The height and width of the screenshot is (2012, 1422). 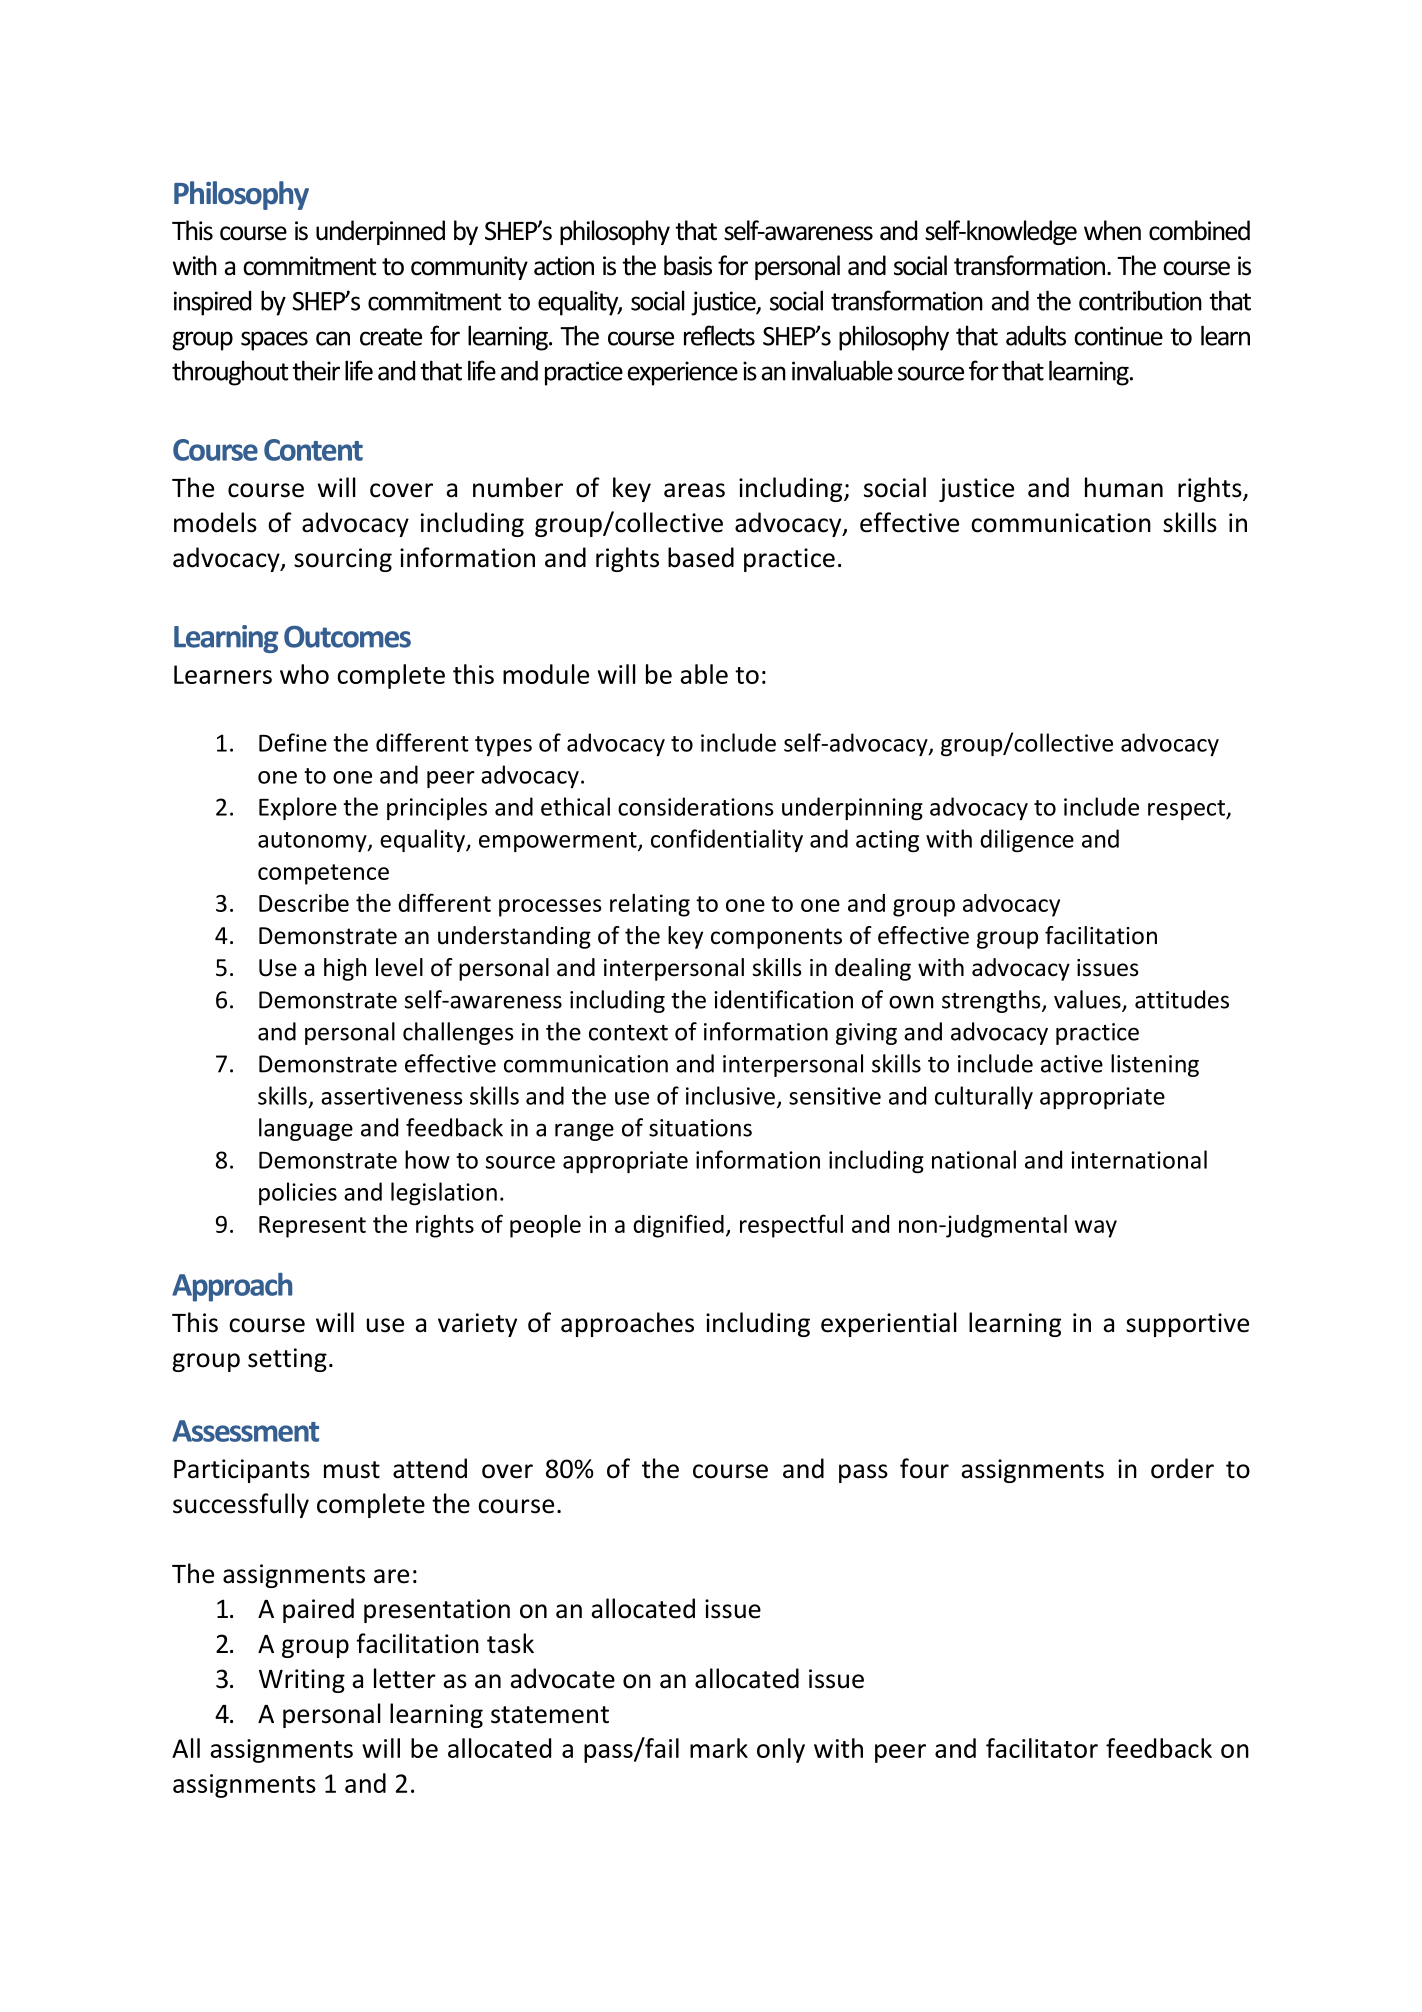 What do you see at coordinates (719, 1748) in the screenshot?
I see `mark` at bounding box center [719, 1748].
